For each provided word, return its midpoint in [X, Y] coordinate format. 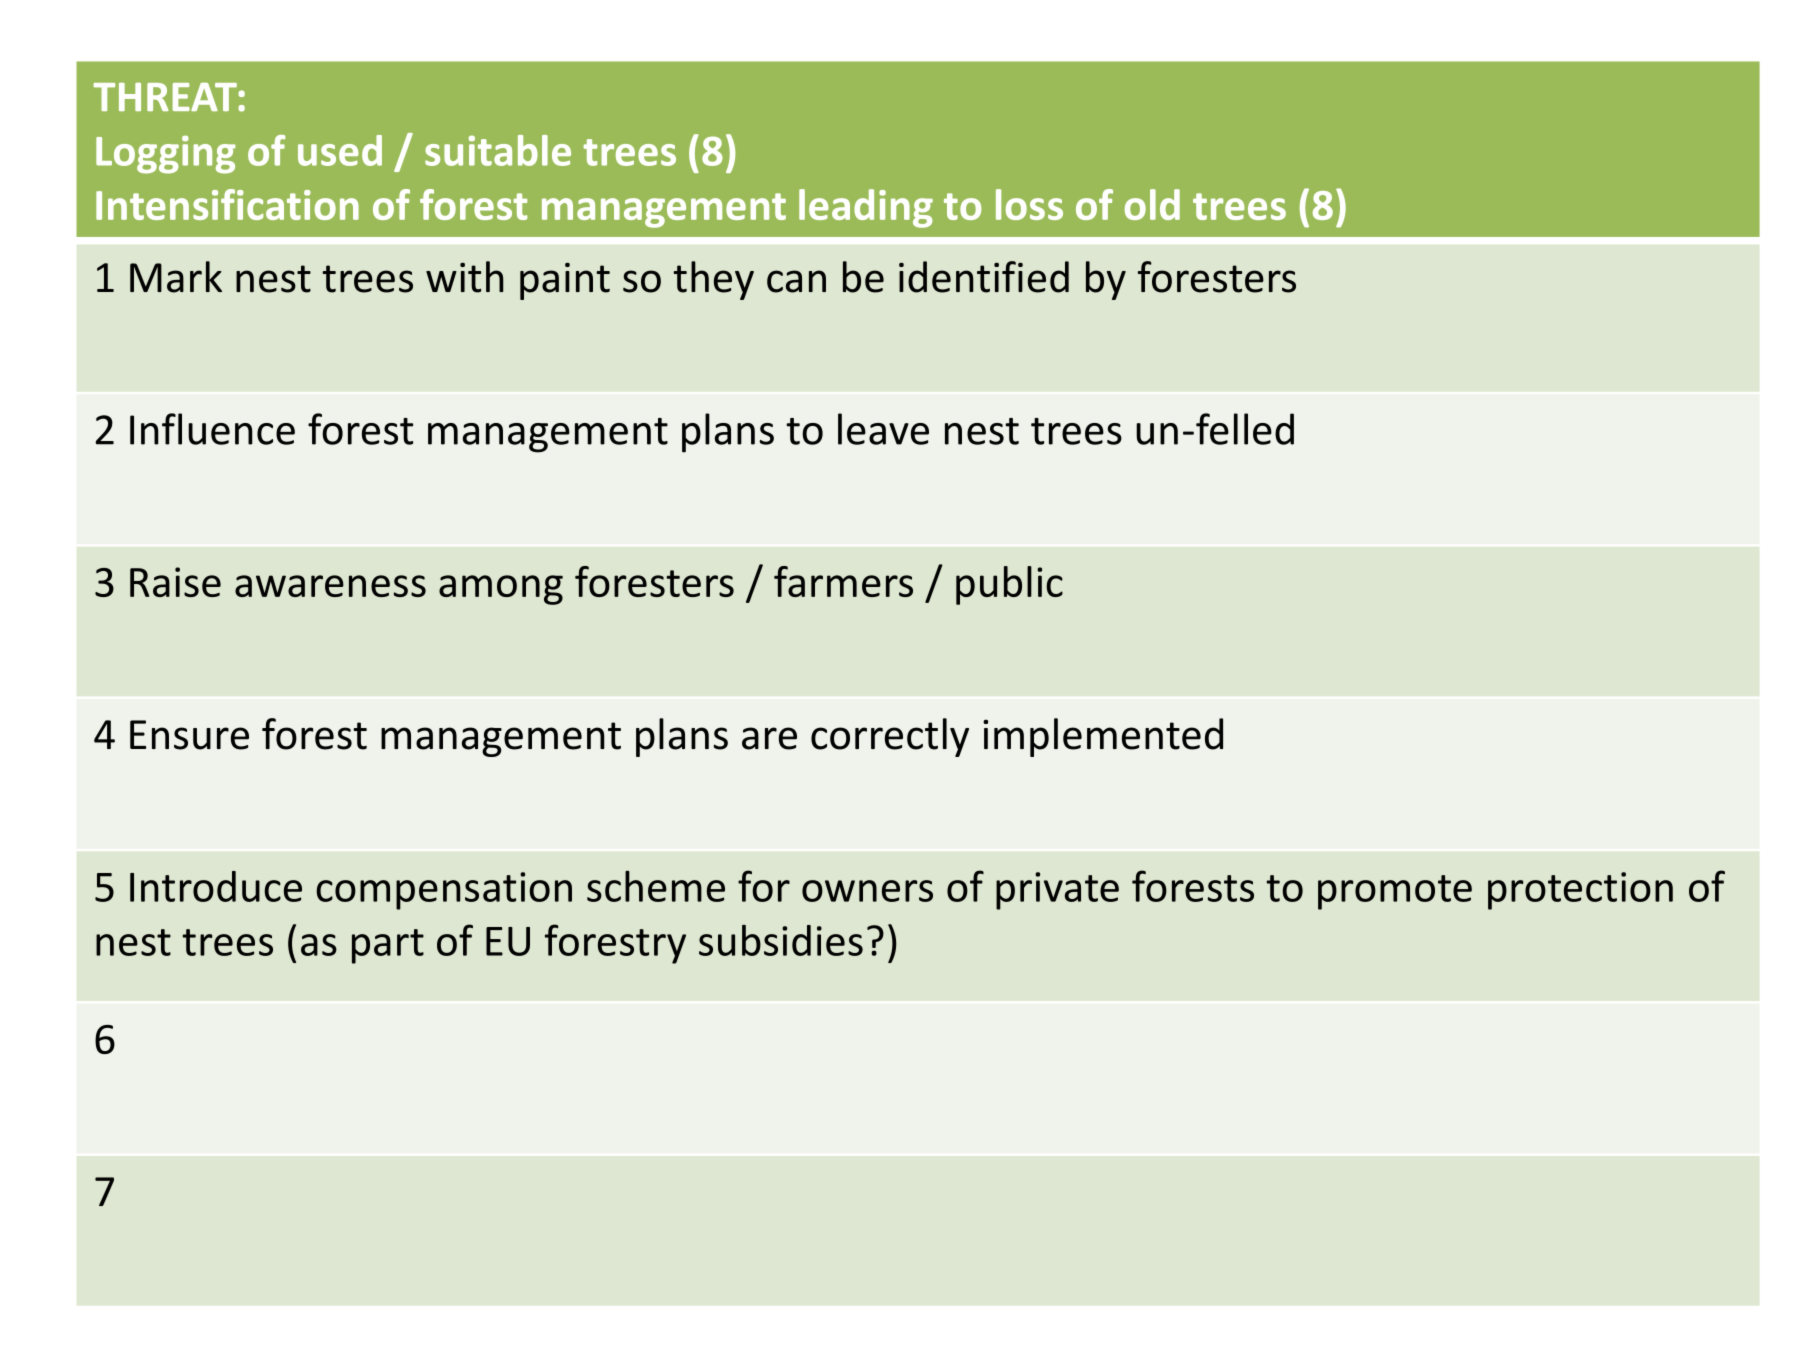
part [388, 946]
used [340, 150]
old [1152, 204]
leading [866, 208]
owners [867, 891]
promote [1395, 892]
